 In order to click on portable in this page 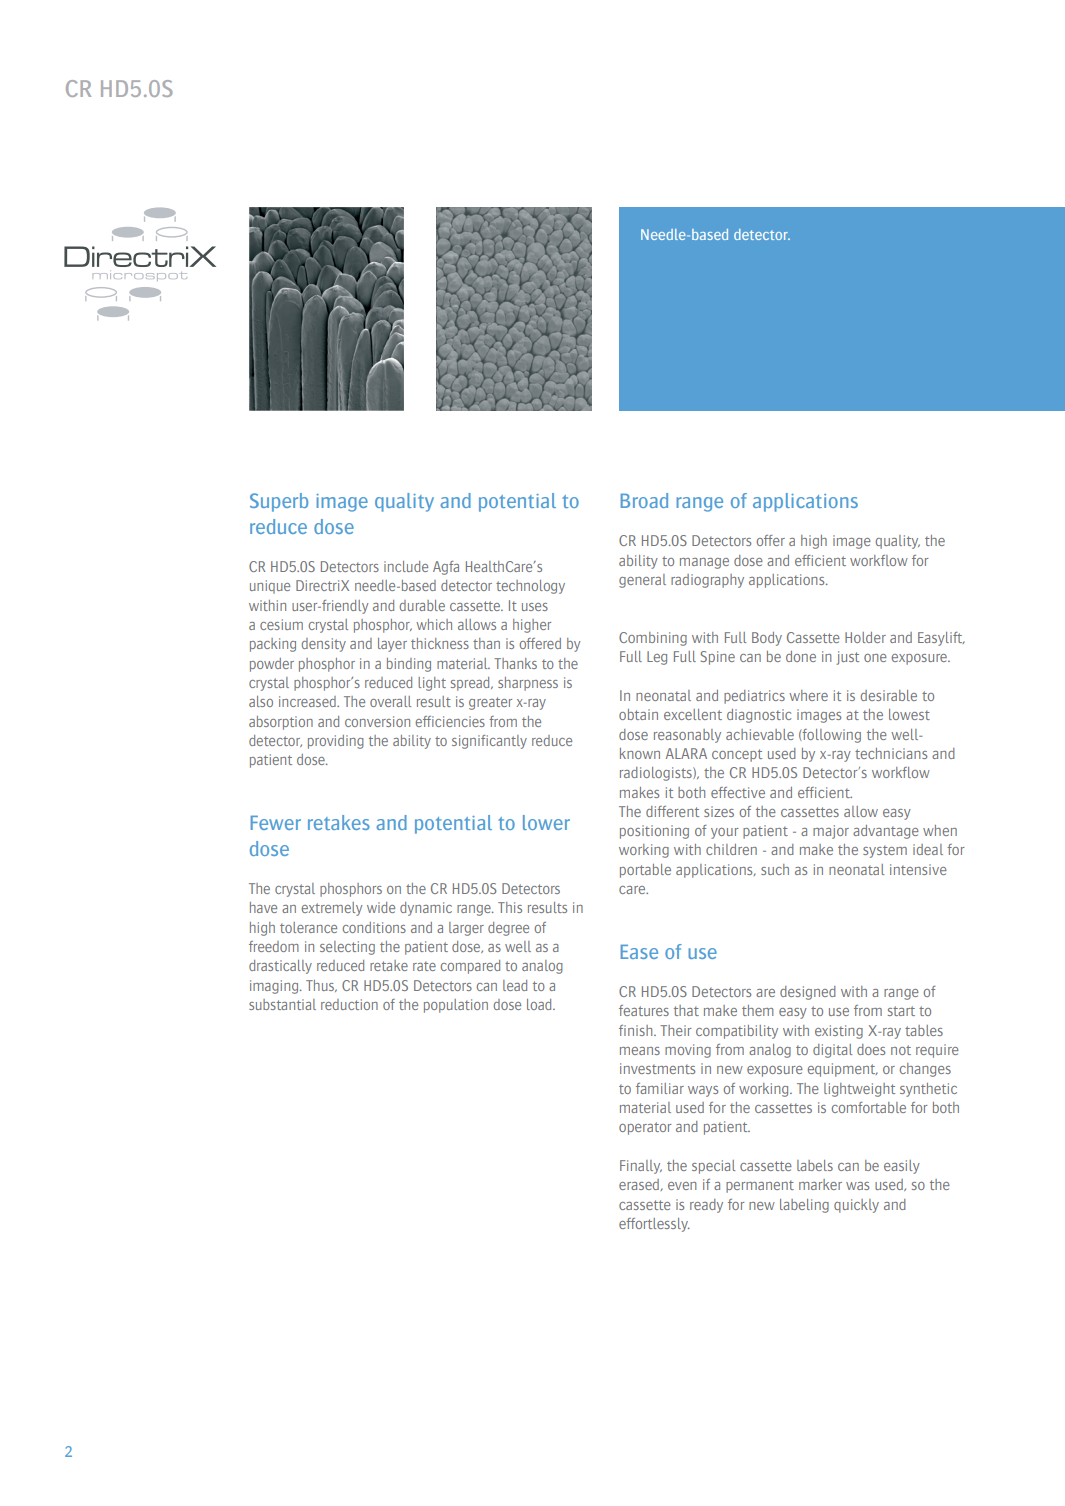, I will do `click(645, 871)`.
